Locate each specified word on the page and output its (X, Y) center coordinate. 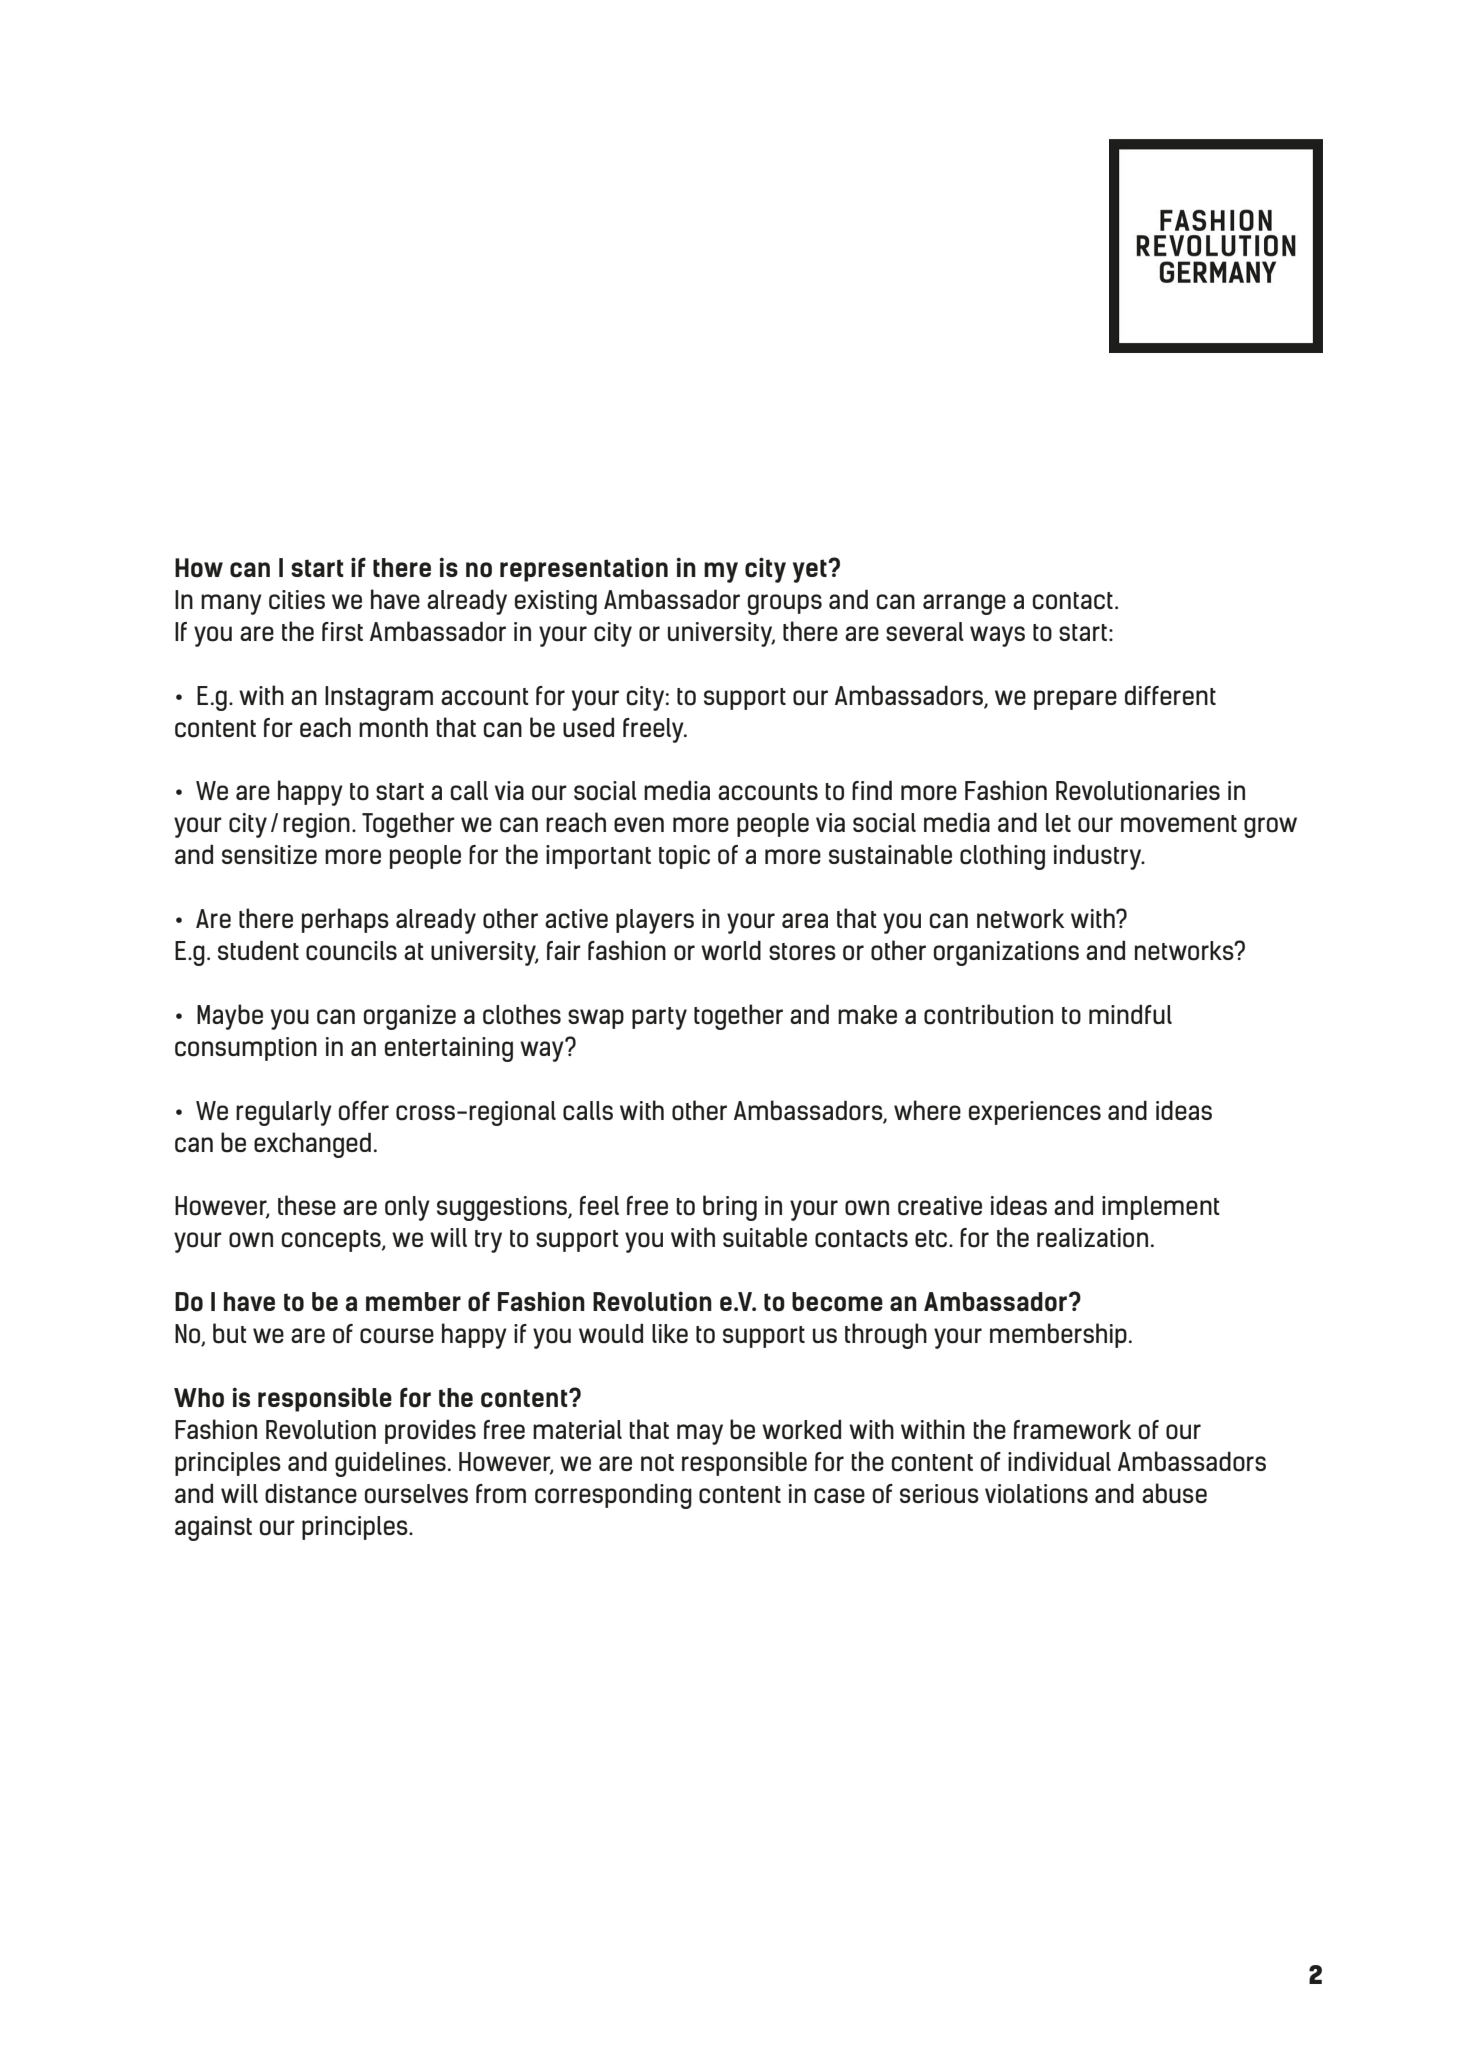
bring (730, 1208)
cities (297, 600)
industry (1099, 857)
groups (784, 604)
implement (1161, 1208)
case (839, 1496)
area (805, 920)
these (307, 1205)
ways (997, 636)
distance (311, 1493)
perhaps (345, 920)
